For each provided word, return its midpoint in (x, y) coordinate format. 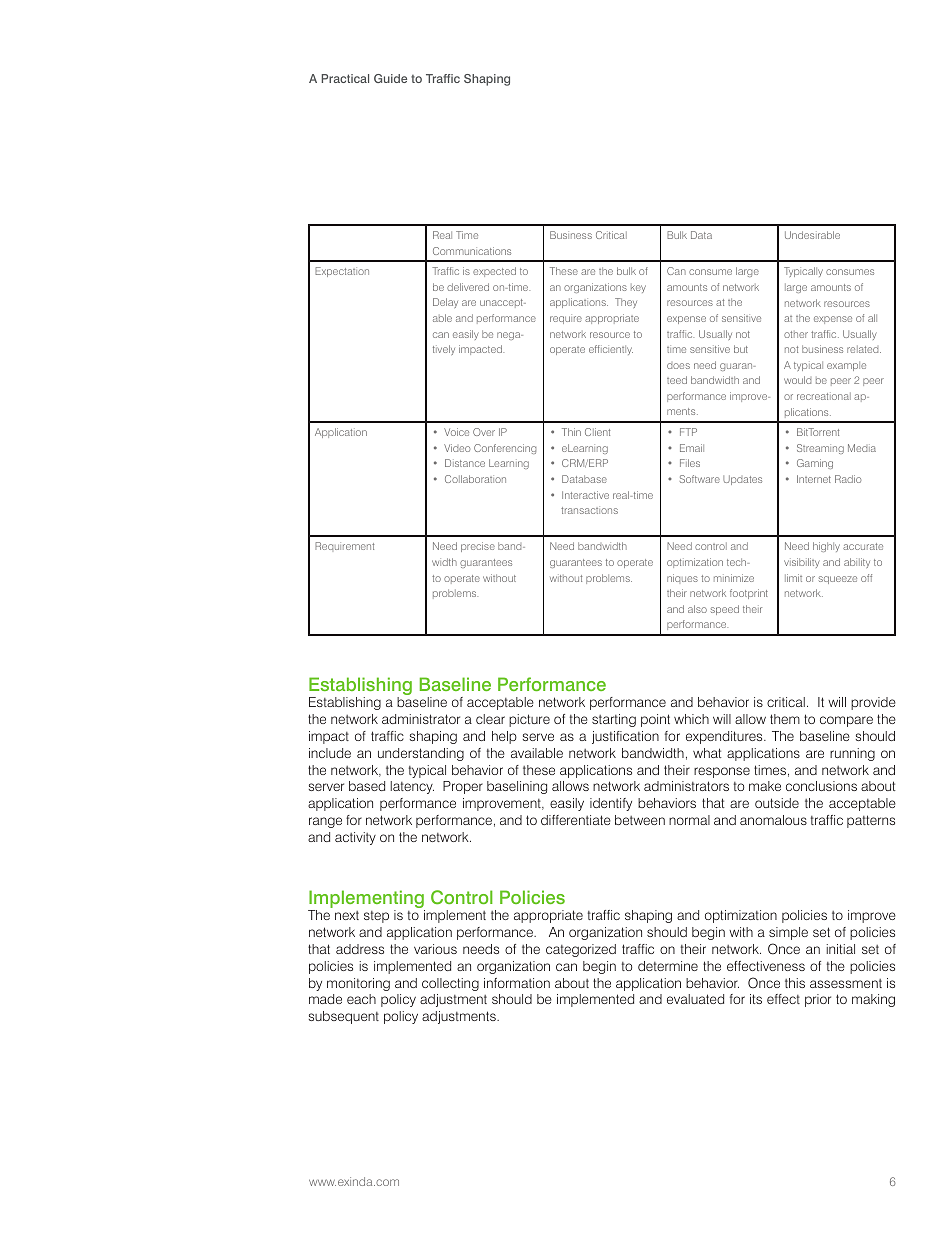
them (785, 719)
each (361, 999)
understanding (421, 754)
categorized (581, 950)
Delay (445, 303)
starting (614, 720)
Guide (390, 78)
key (638, 288)
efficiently (611, 350)
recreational (824, 396)
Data (701, 235)
